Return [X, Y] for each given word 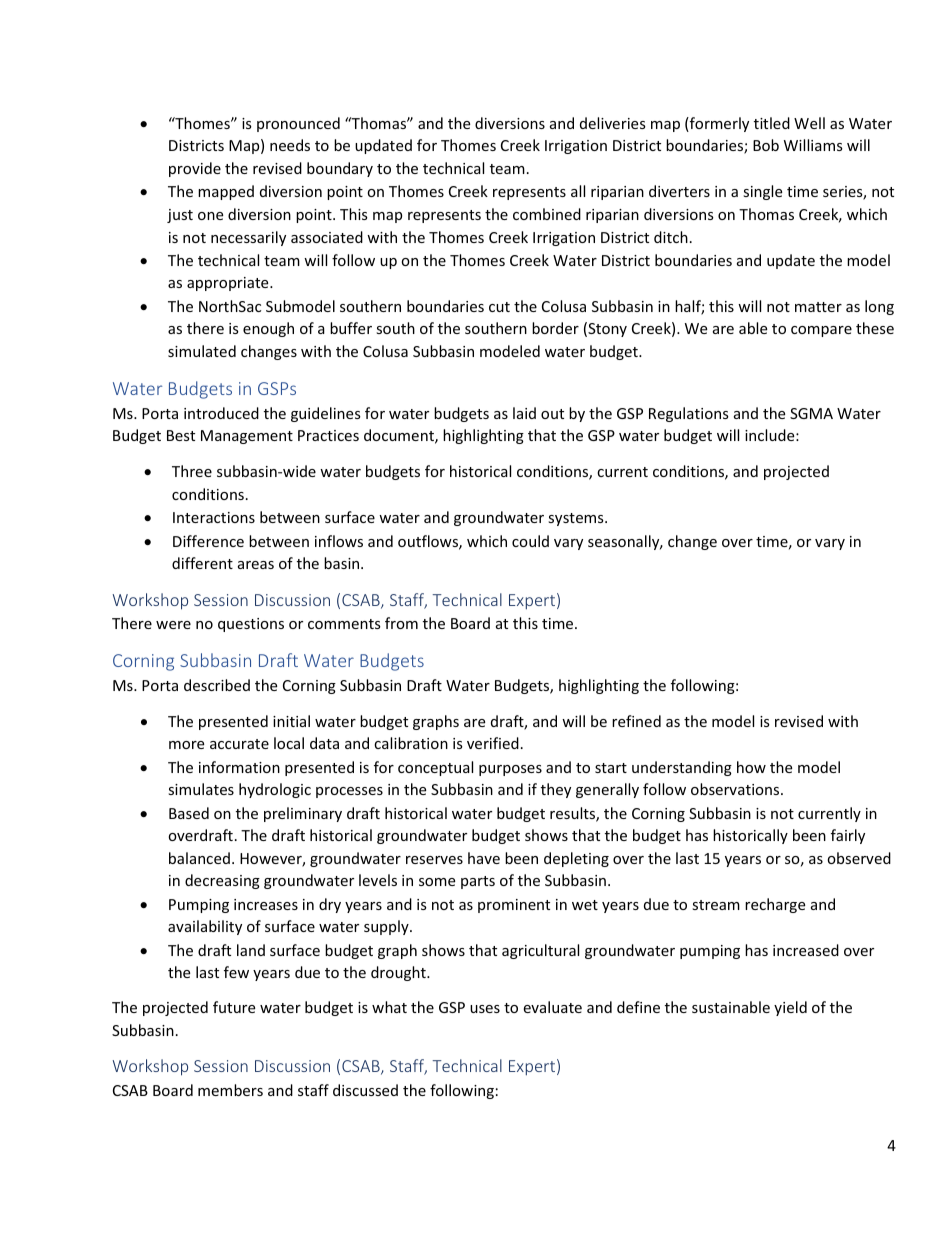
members [230, 1090]
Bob [766, 145]
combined [547, 214]
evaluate [552, 1007]
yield [790, 1008]
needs [290, 145]
